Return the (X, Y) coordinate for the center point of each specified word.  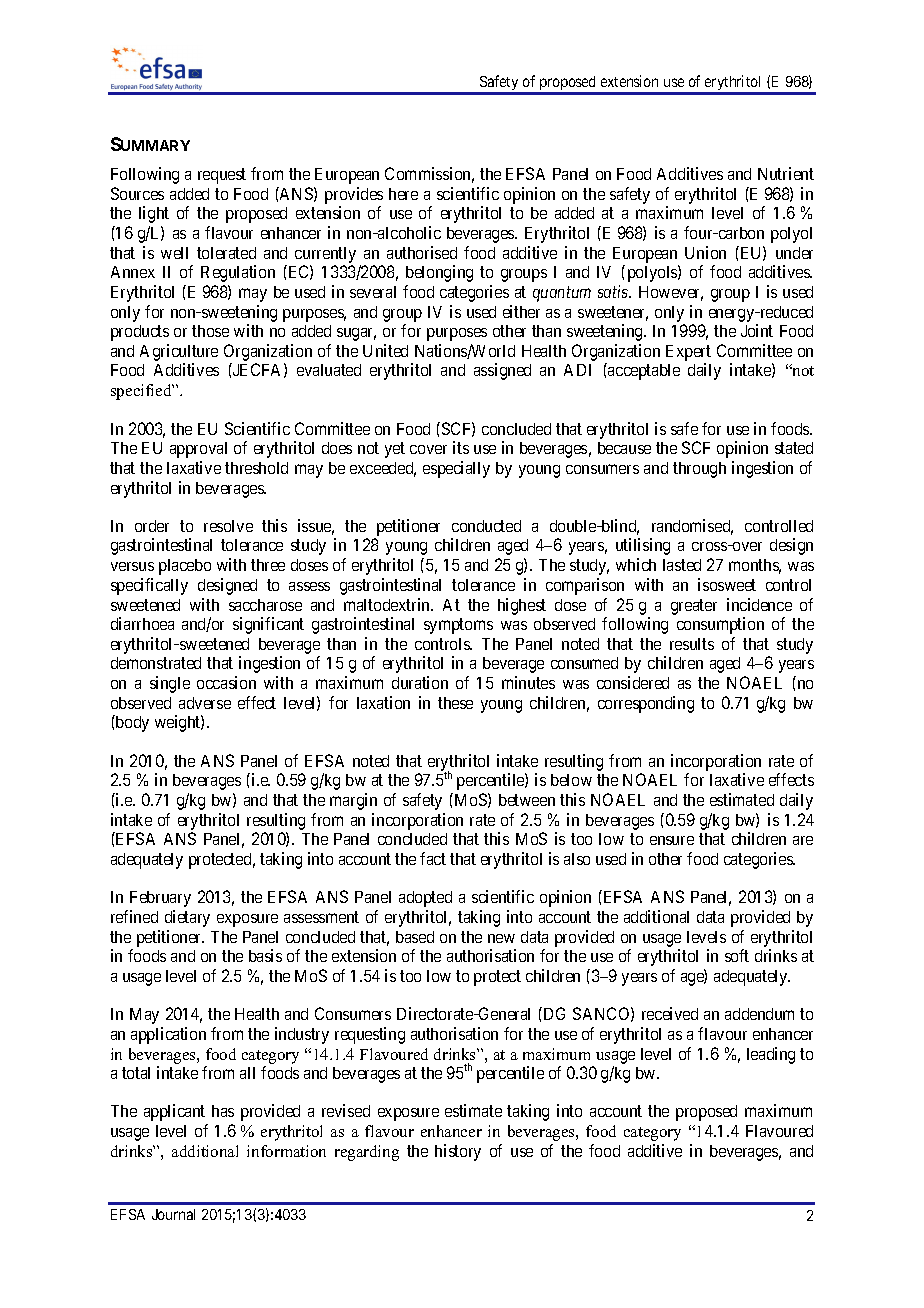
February (160, 899)
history (458, 1152)
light (154, 214)
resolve (228, 526)
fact (433, 858)
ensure (672, 840)
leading (771, 1055)
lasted (682, 565)
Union (705, 252)
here (403, 194)
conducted (486, 526)
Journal (173, 1214)
